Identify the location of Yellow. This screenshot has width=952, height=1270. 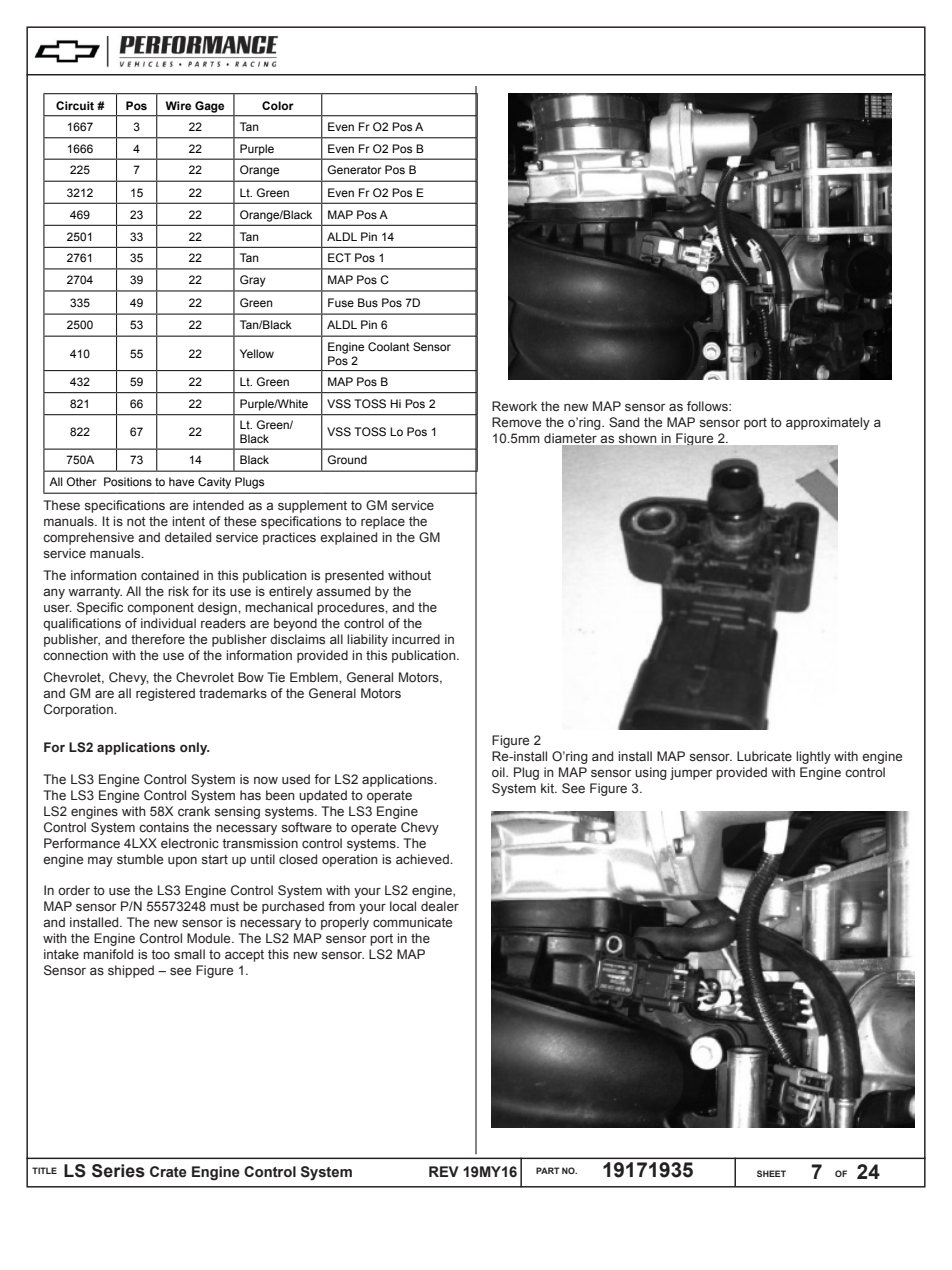
(257, 353).
